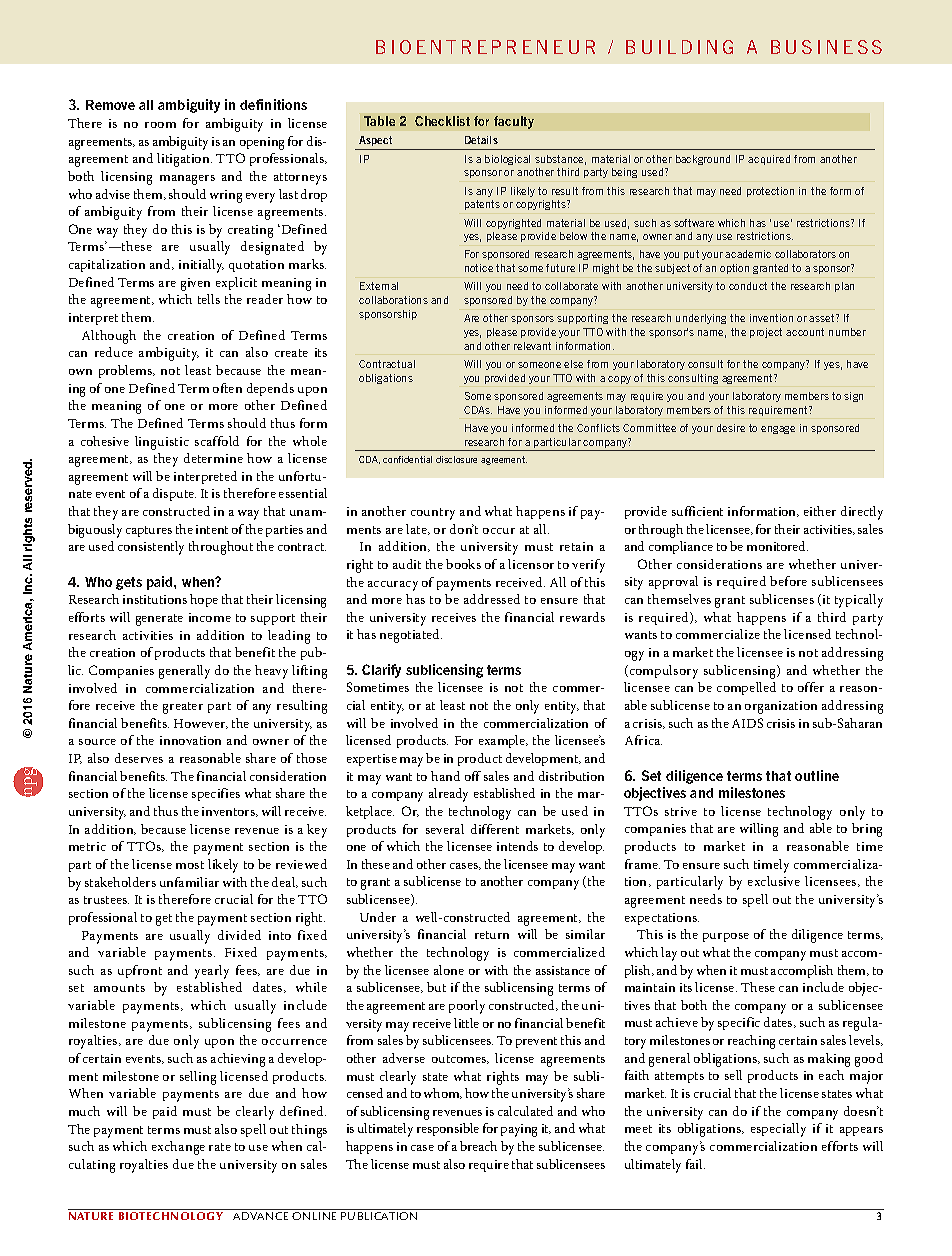  Describe the element at coordinates (746, 688) in the screenshot. I see `compelled` at that location.
